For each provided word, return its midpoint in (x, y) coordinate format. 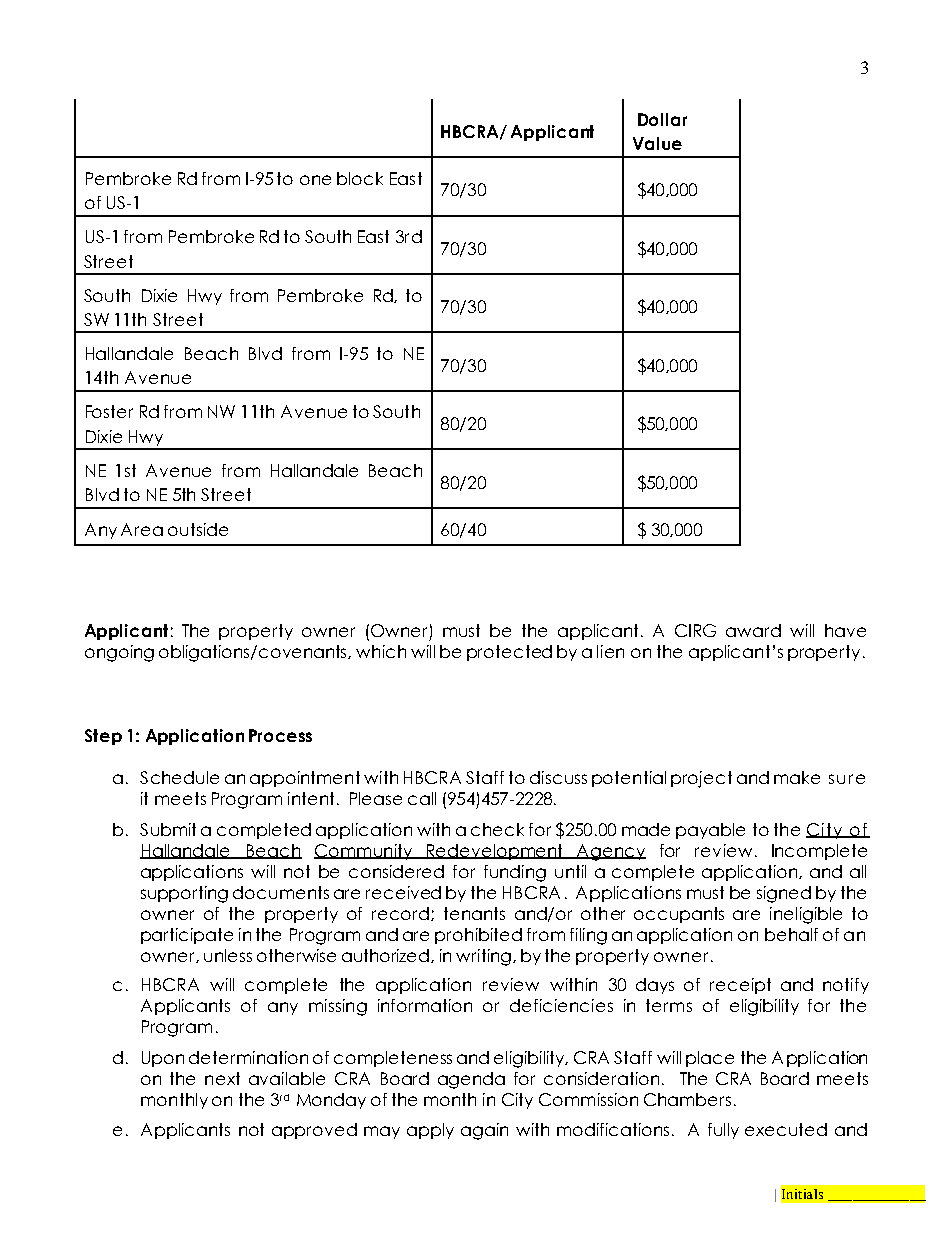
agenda (471, 1080)
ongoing (119, 653)
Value (657, 143)
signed (784, 894)
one (315, 180)
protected (509, 653)
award (753, 630)
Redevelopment (495, 852)
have (845, 630)
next (222, 1078)
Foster (109, 411)
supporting (184, 894)
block (360, 178)
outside (198, 529)
